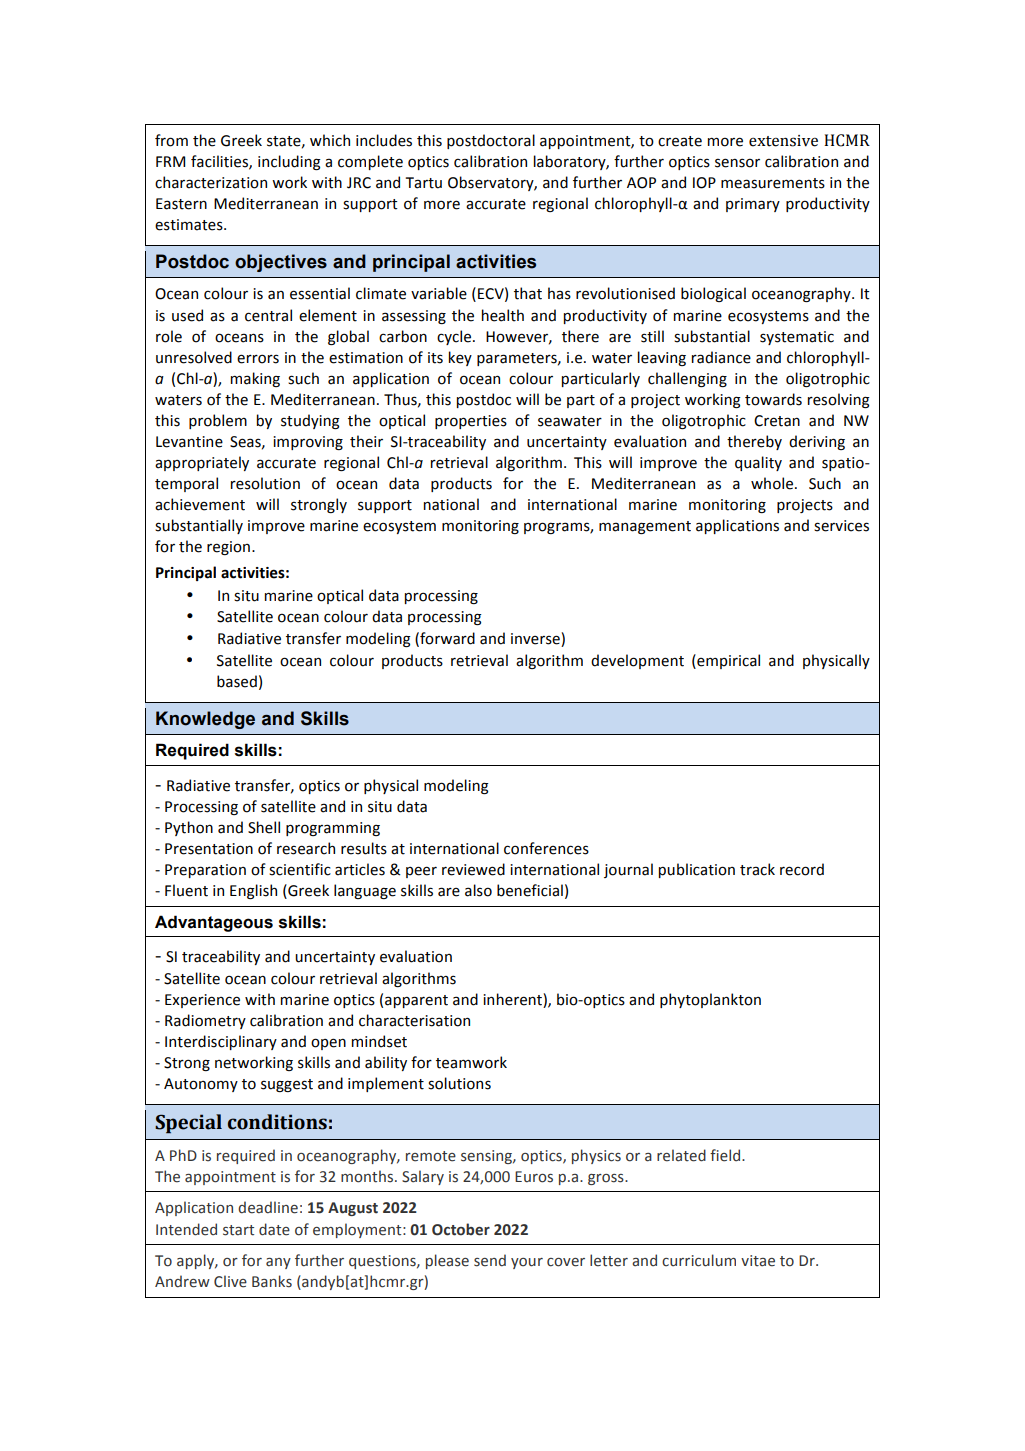 This document has height=1451, width=1025. What do you see at coordinates (211, 182) in the document?
I see `characterization` at bounding box center [211, 182].
